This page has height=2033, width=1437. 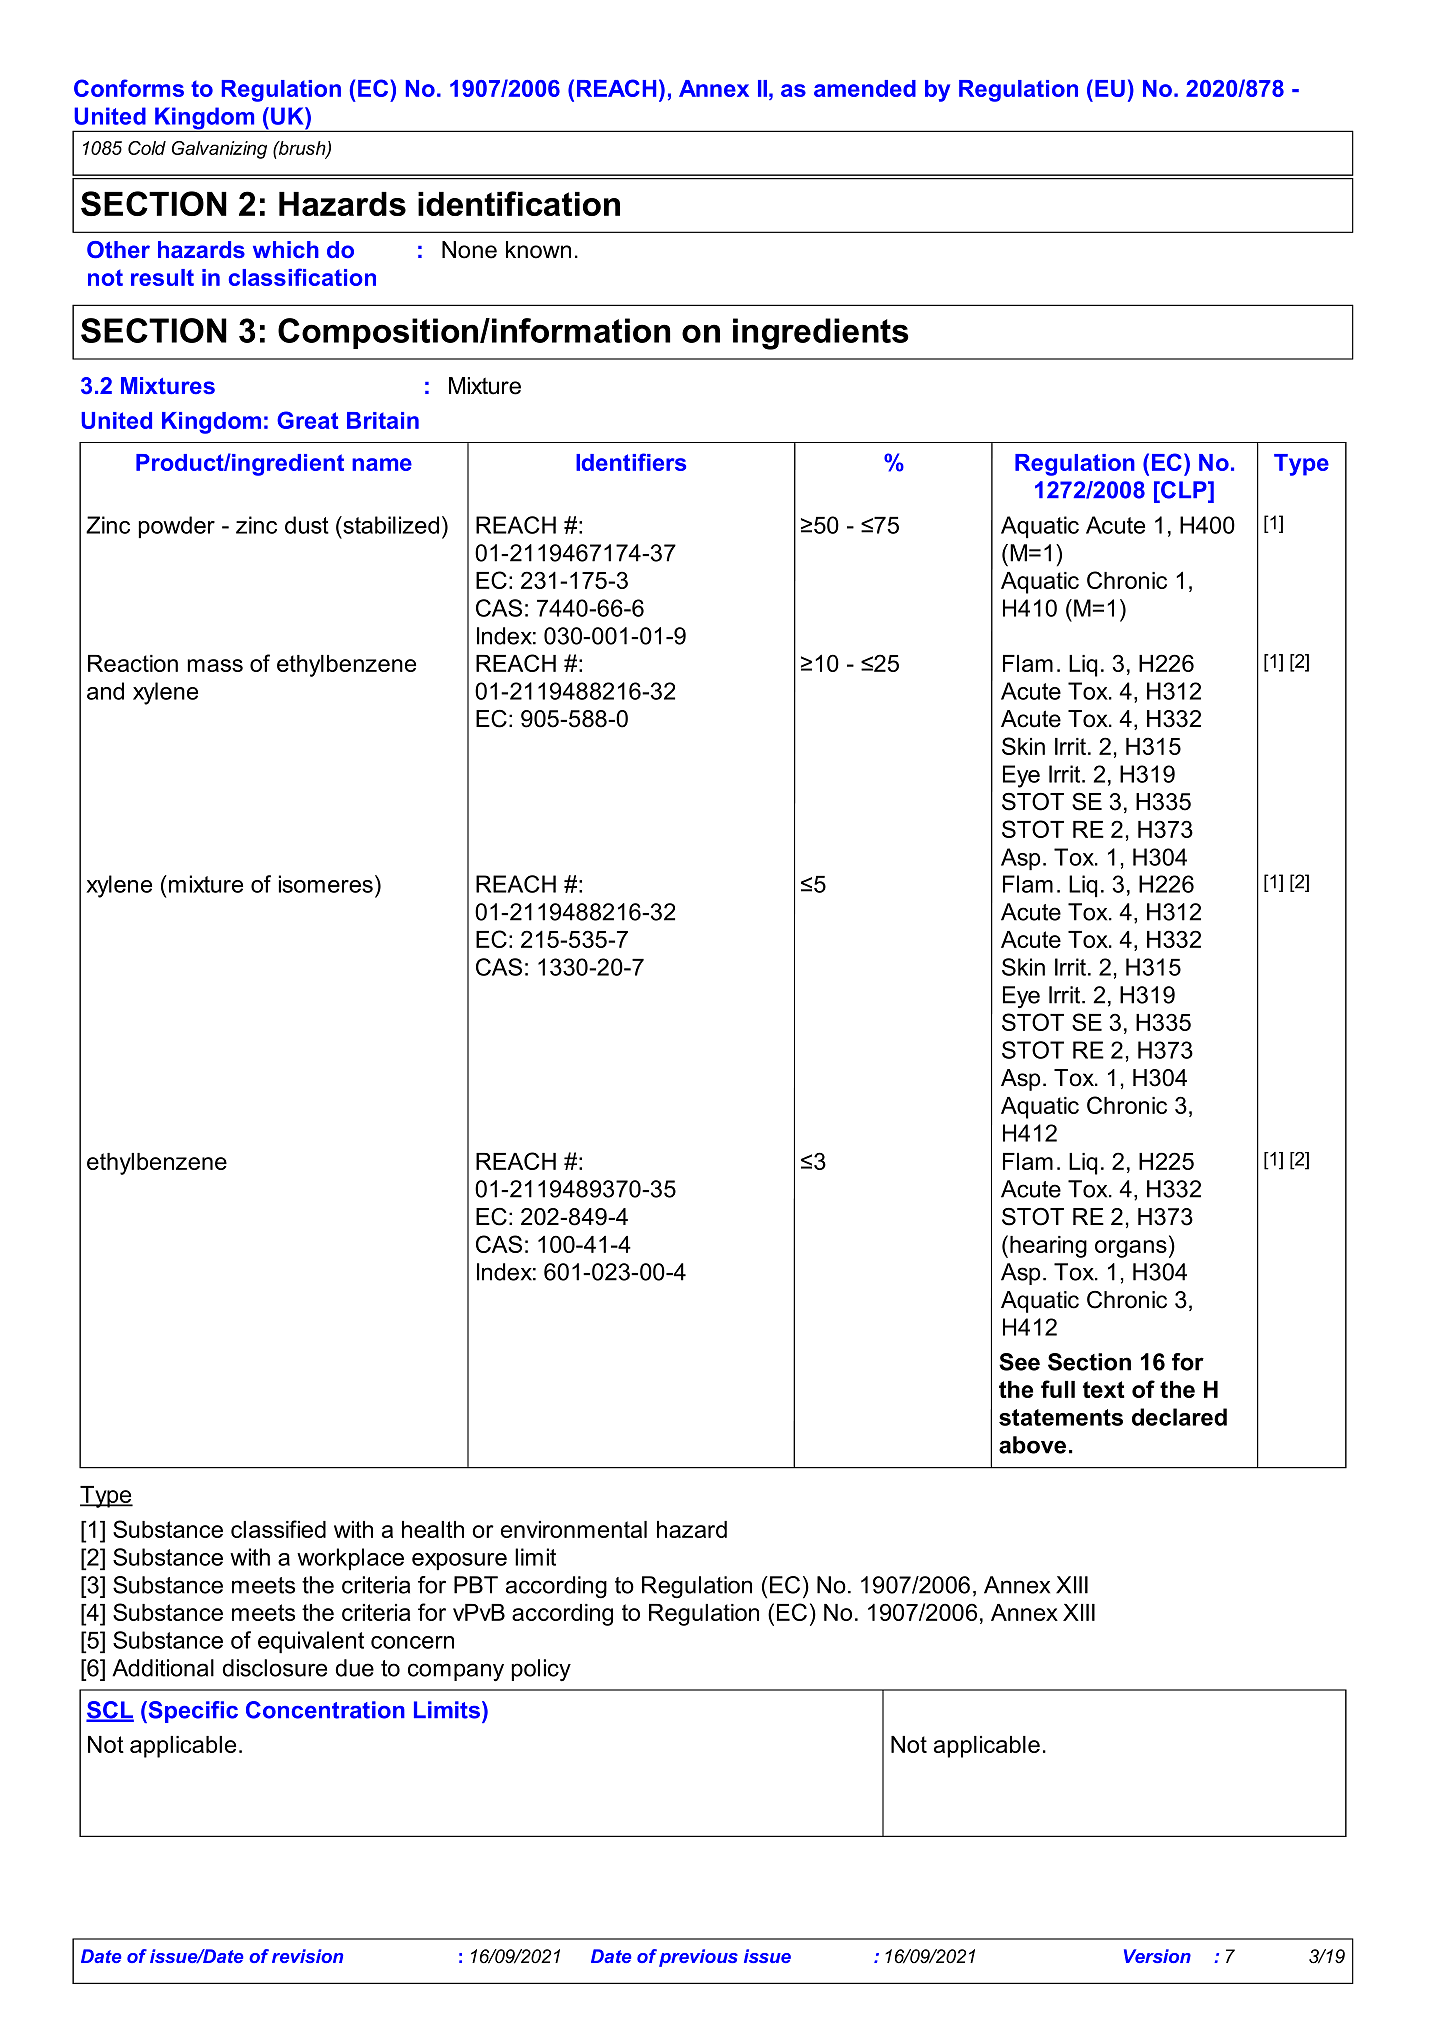 I want to click on Galvanizing, so click(x=219, y=150).
